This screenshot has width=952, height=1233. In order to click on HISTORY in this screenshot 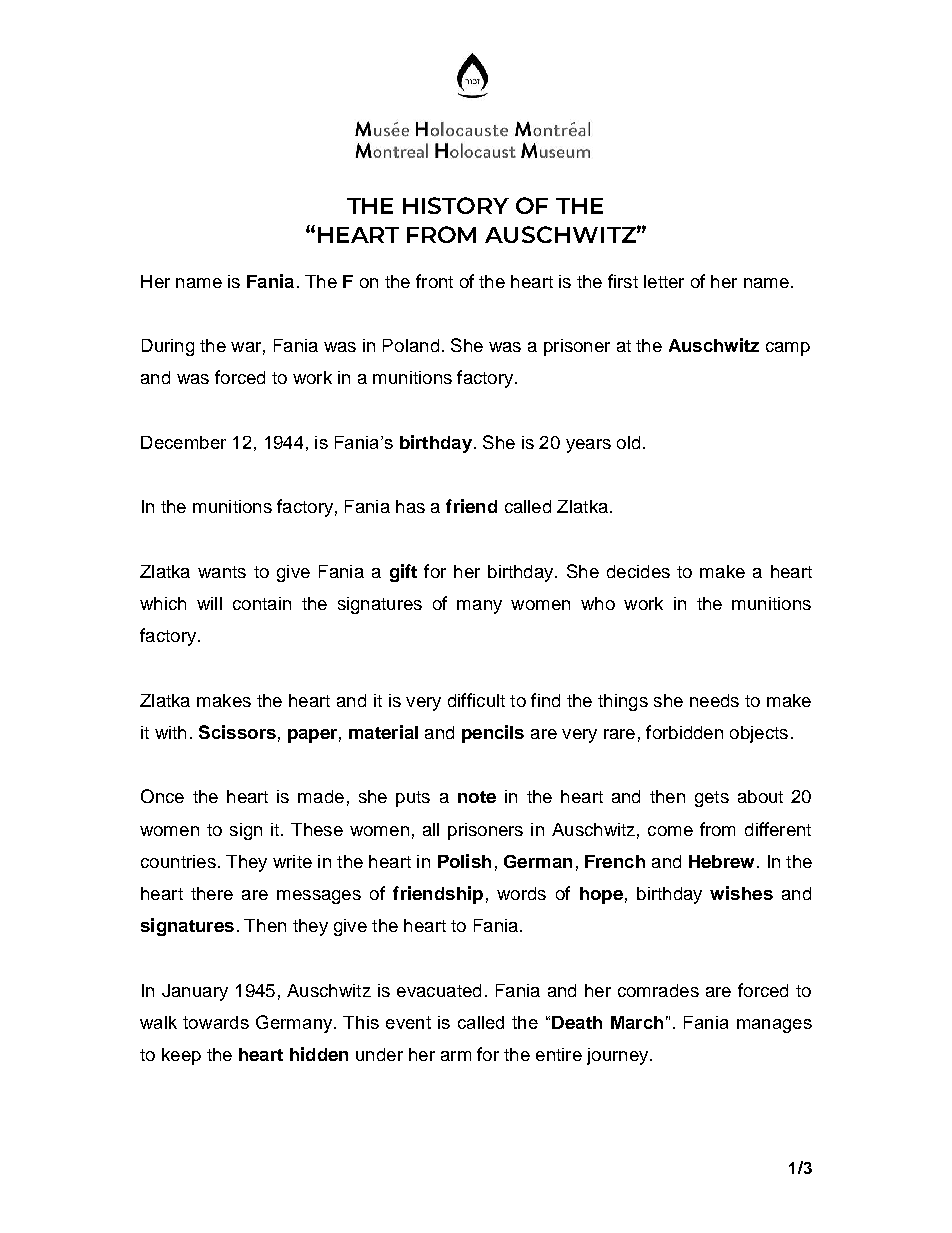, I will do `click(456, 205)`.
